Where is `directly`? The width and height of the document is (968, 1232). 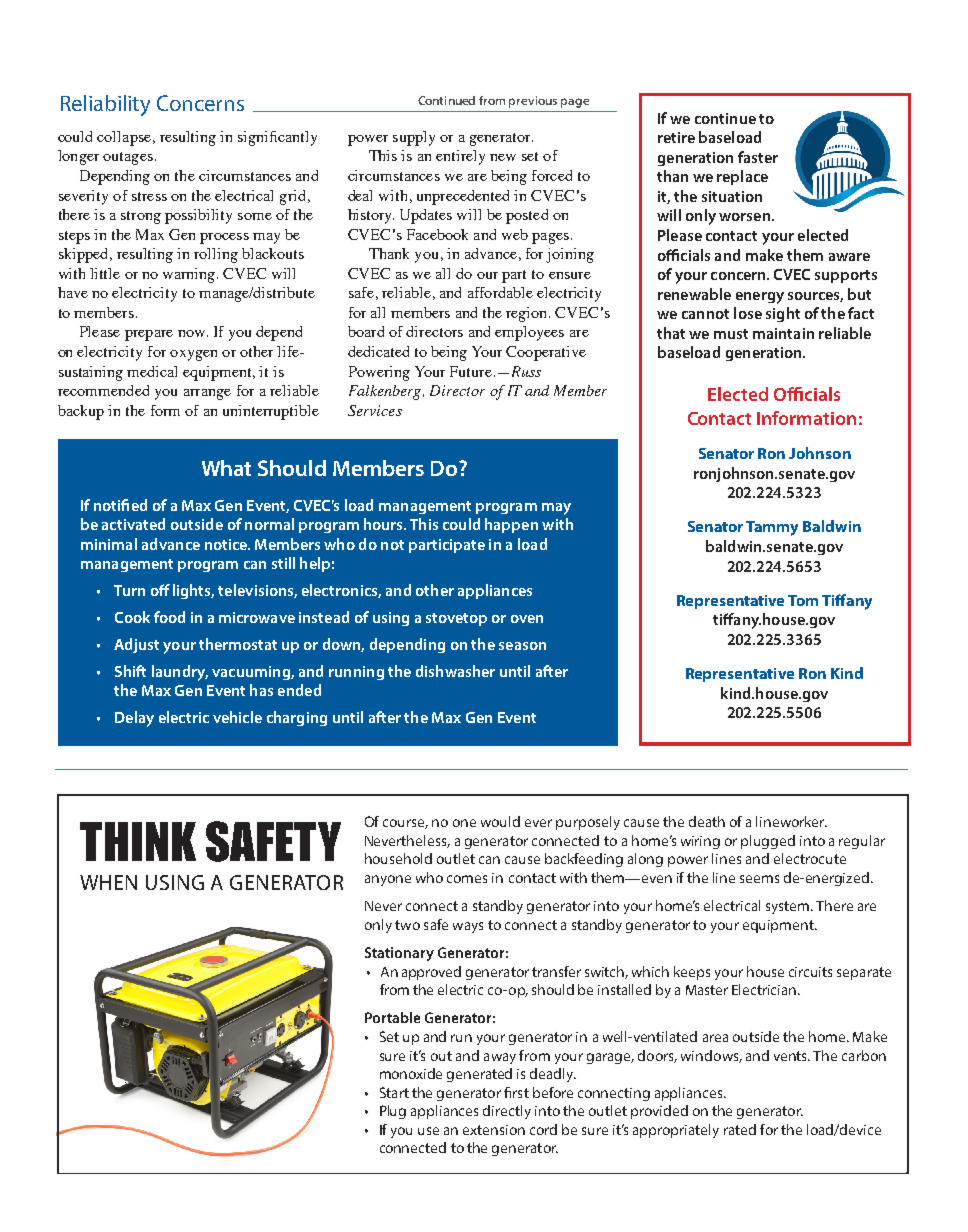 directly is located at coordinates (507, 1112).
